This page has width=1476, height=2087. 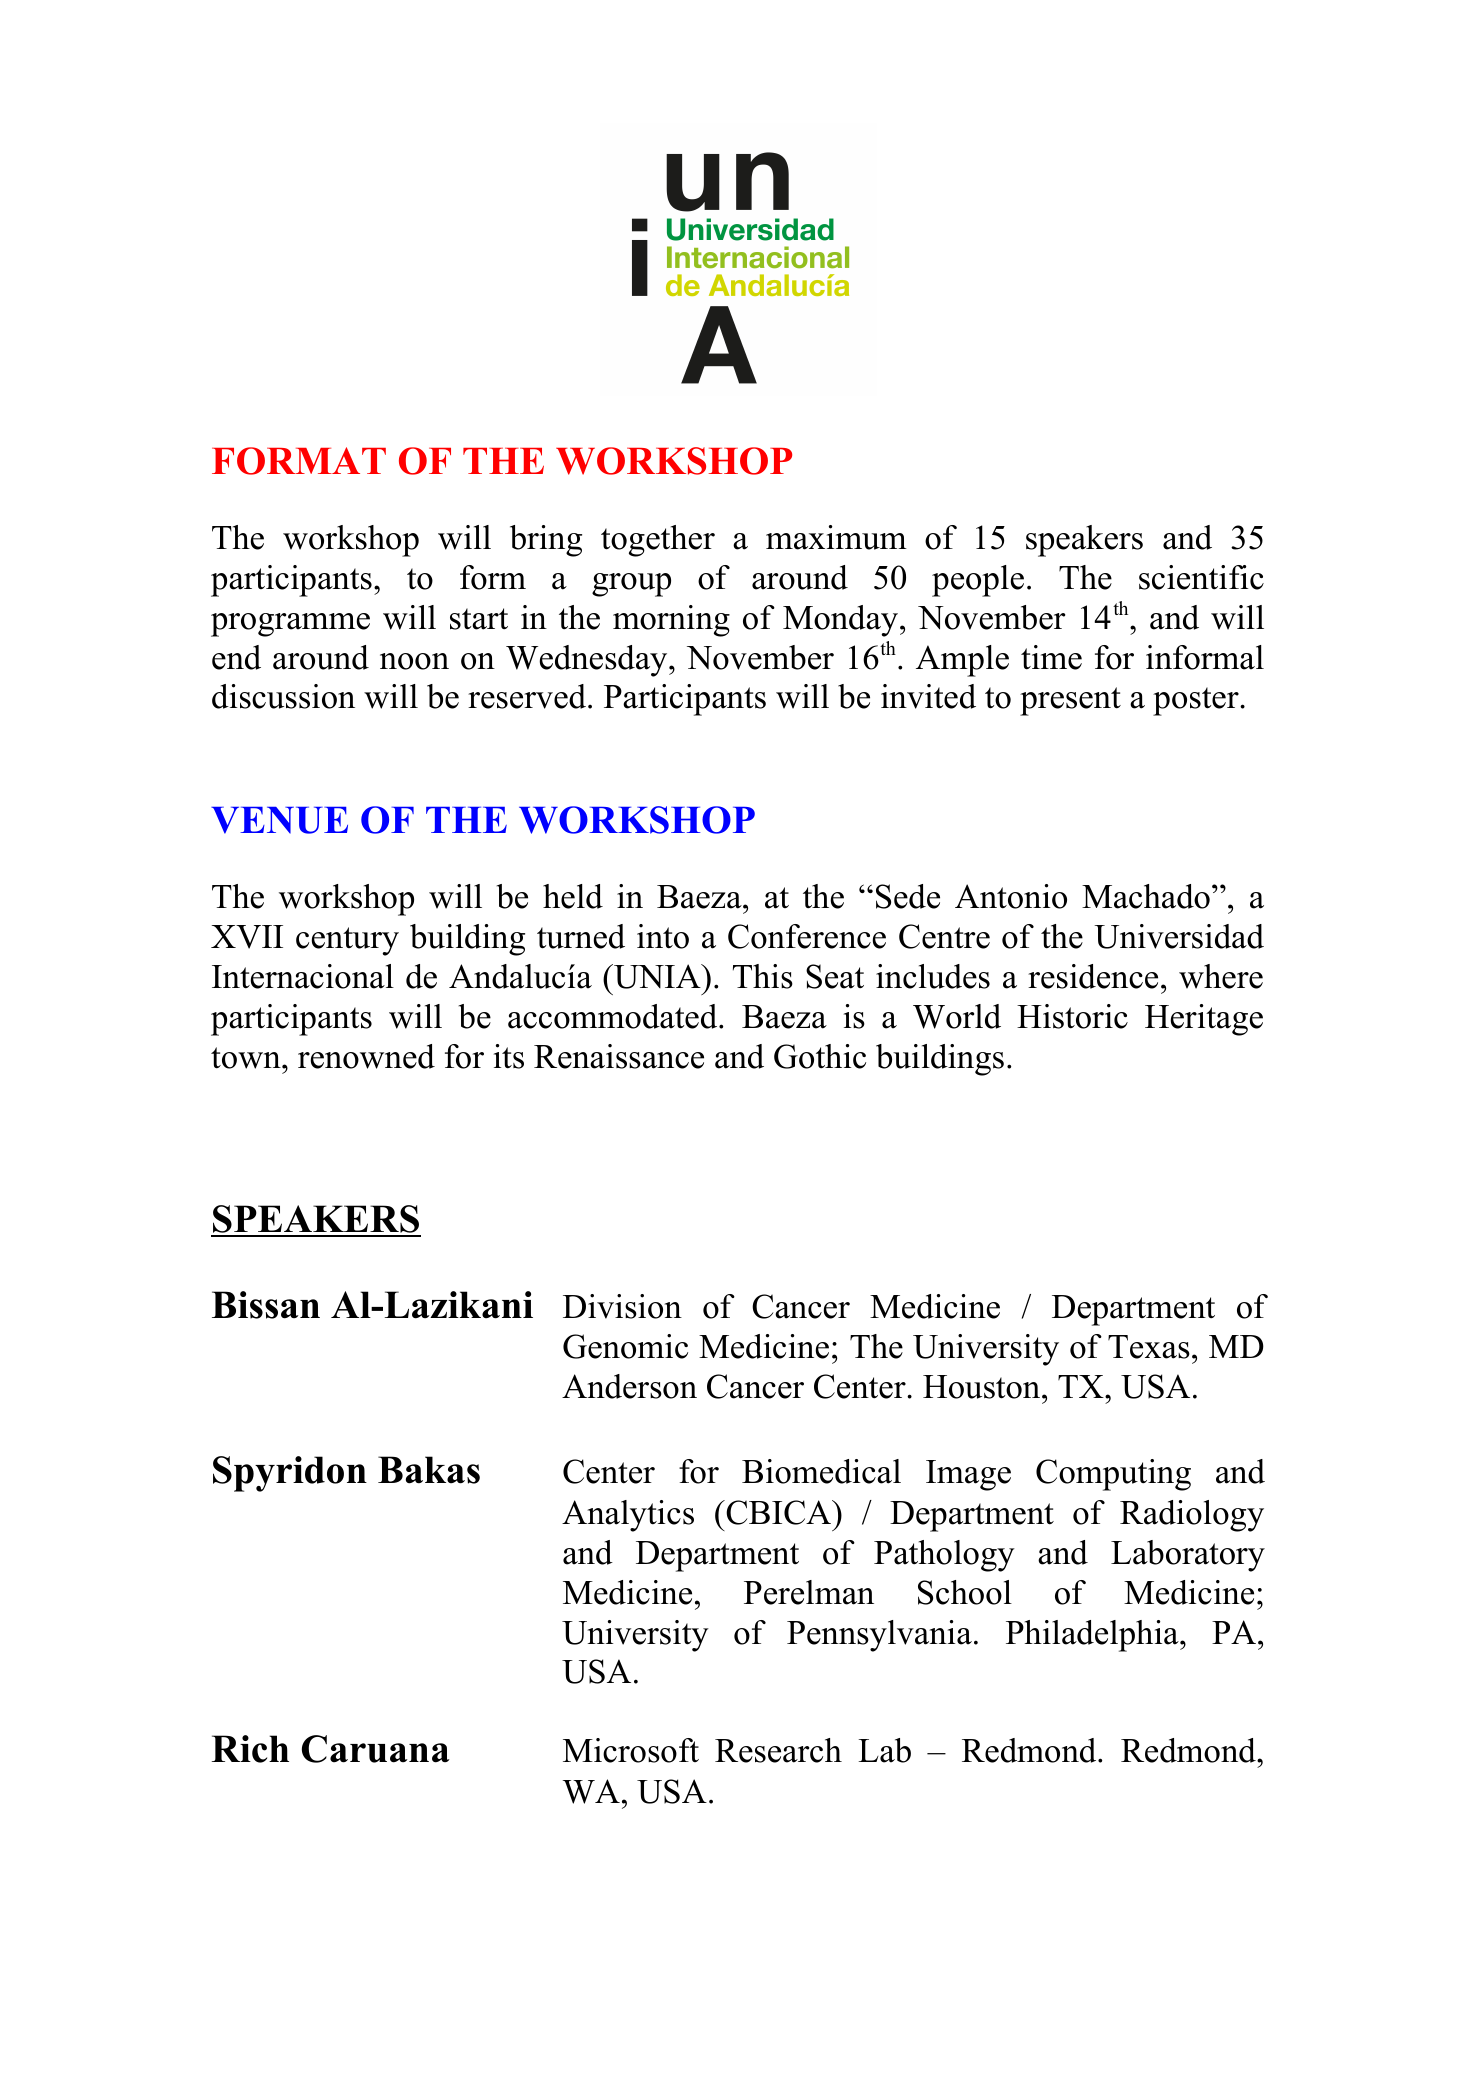 I want to click on Caruana, so click(x=375, y=1749).
